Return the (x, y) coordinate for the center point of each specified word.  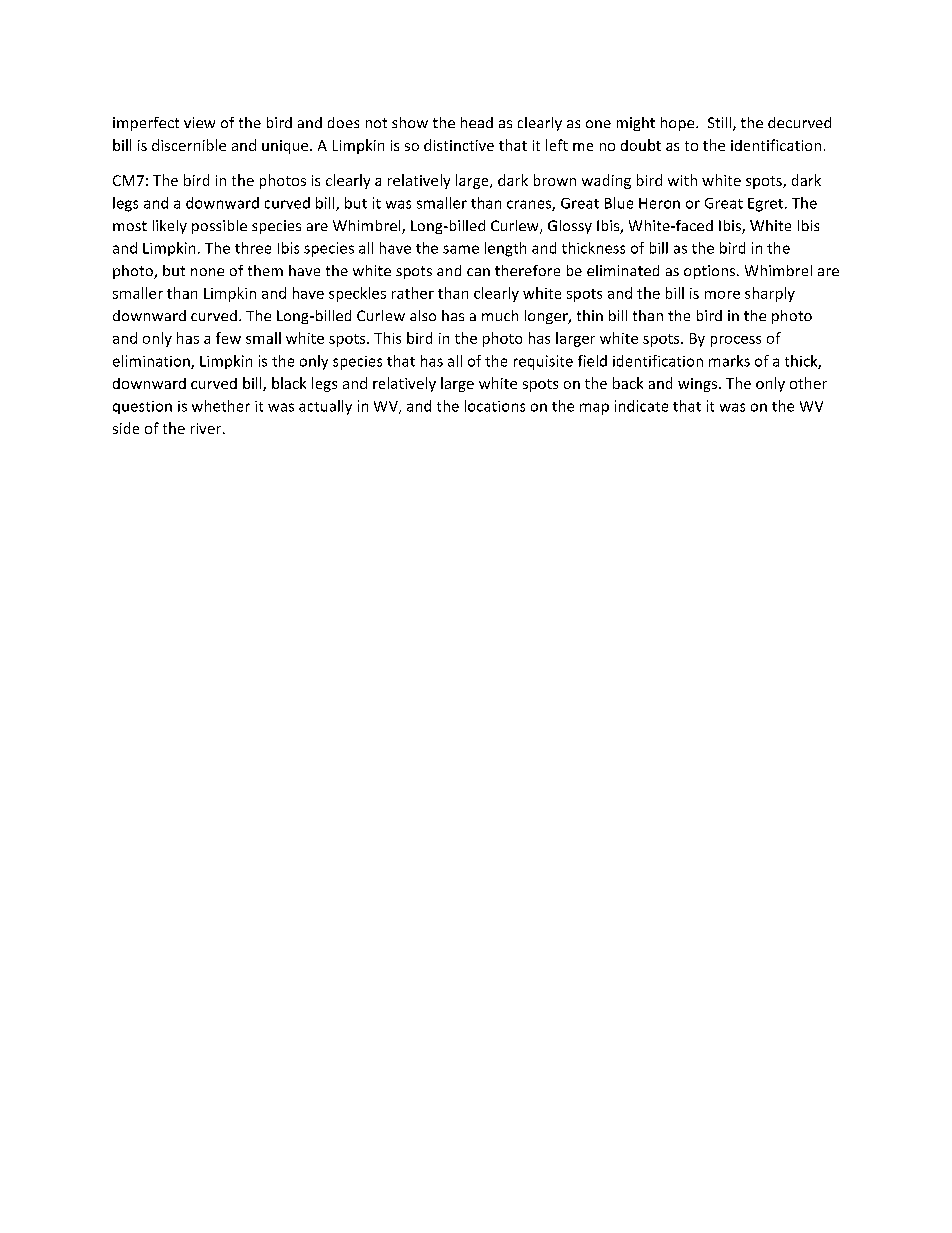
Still (721, 124)
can (478, 272)
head (477, 122)
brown (555, 180)
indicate (641, 406)
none (207, 272)
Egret (767, 205)
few (228, 338)
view (199, 122)
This (387, 338)
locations (495, 406)
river (207, 428)
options (711, 272)
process (736, 341)
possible (219, 227)
